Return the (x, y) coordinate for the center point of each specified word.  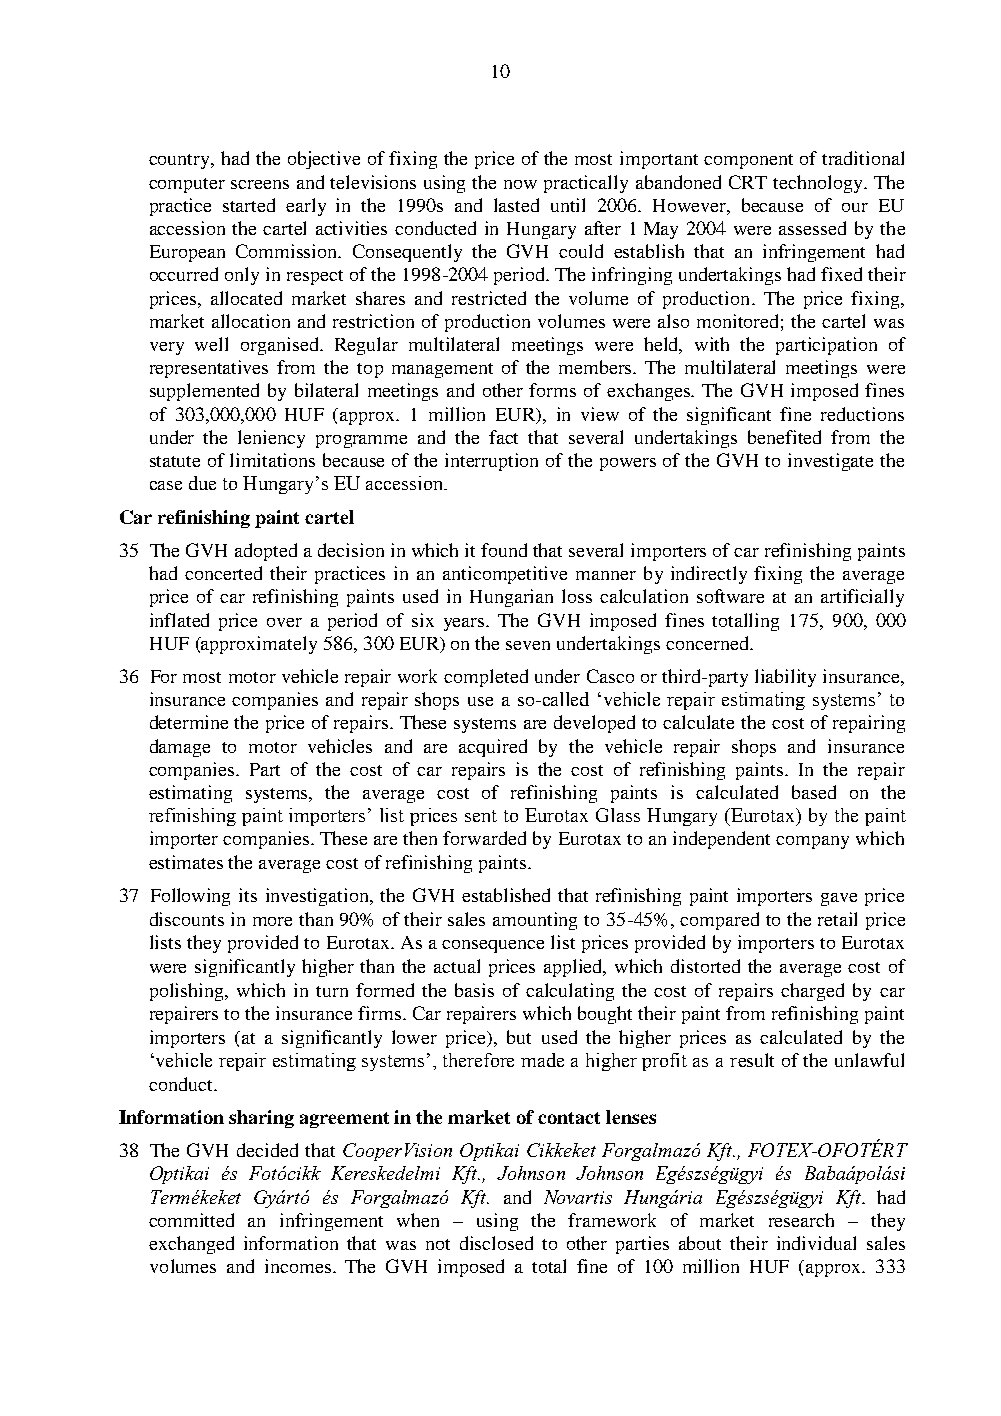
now (520, 184)
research (801, 1220)
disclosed (496, 1243)
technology (819, 184)
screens (260, 184)
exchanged (191, 1245)
